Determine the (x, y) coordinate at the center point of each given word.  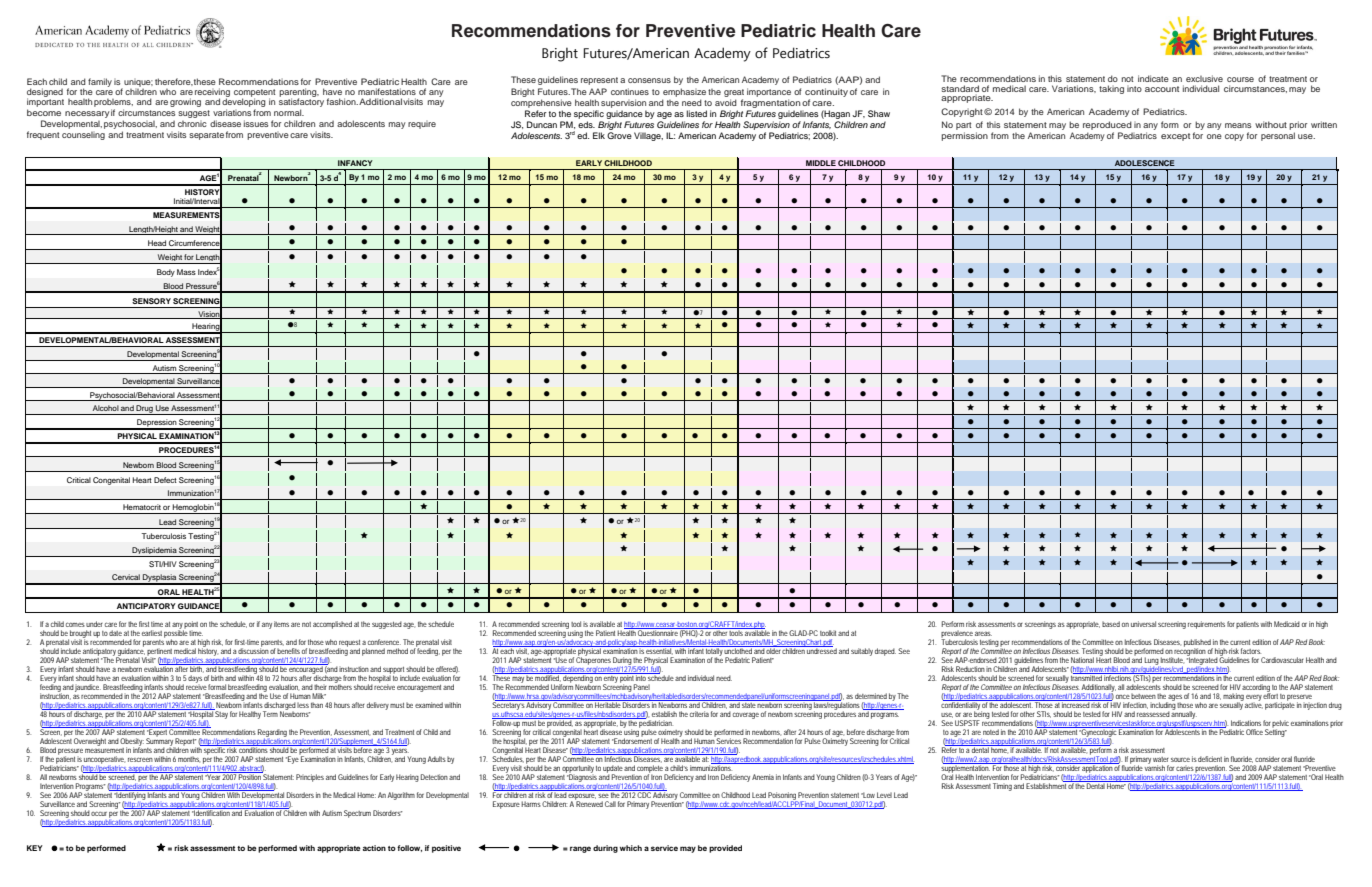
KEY (35, 848)
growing (185, 102)
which (631, 848)
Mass (186, 272)
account (1162, 89)
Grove (619, 135)
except (1175, 137)
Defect (165, 480)
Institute (1172, 660)
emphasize (684, 92)
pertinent (160, 653)
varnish (1155, 767)
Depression (157, 424)
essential (659, 650)
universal (1143, 624)
